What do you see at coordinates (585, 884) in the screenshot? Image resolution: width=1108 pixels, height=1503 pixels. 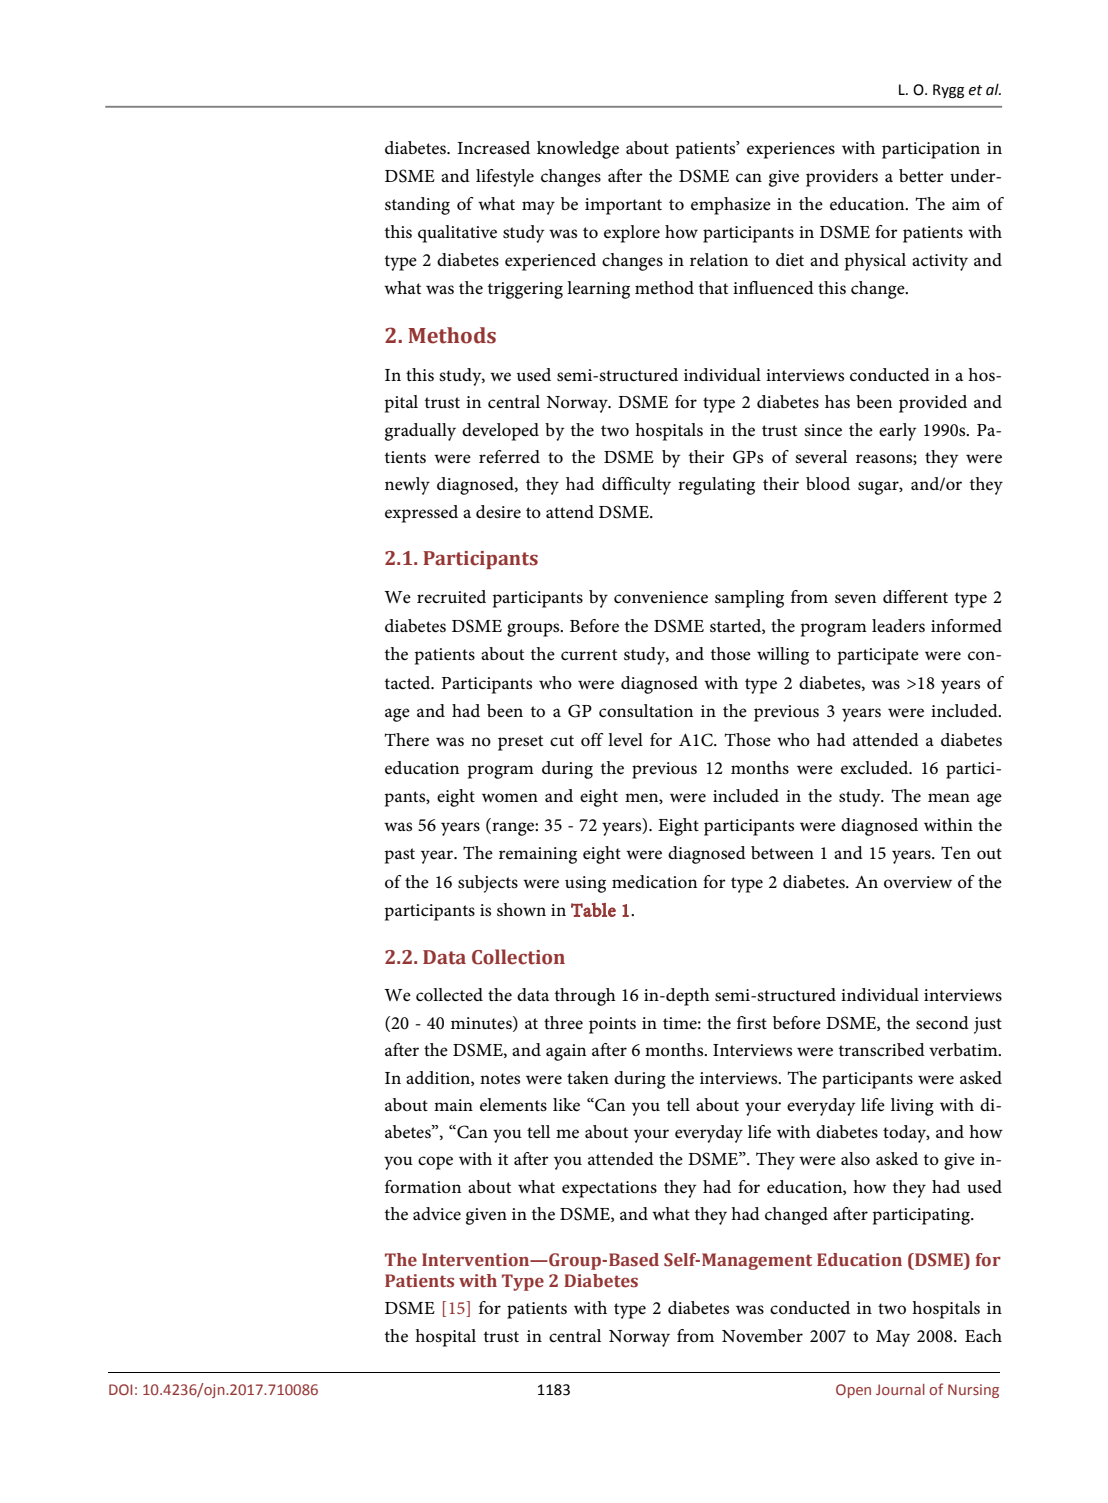 I see `using` at bounding box center [585, 884].
